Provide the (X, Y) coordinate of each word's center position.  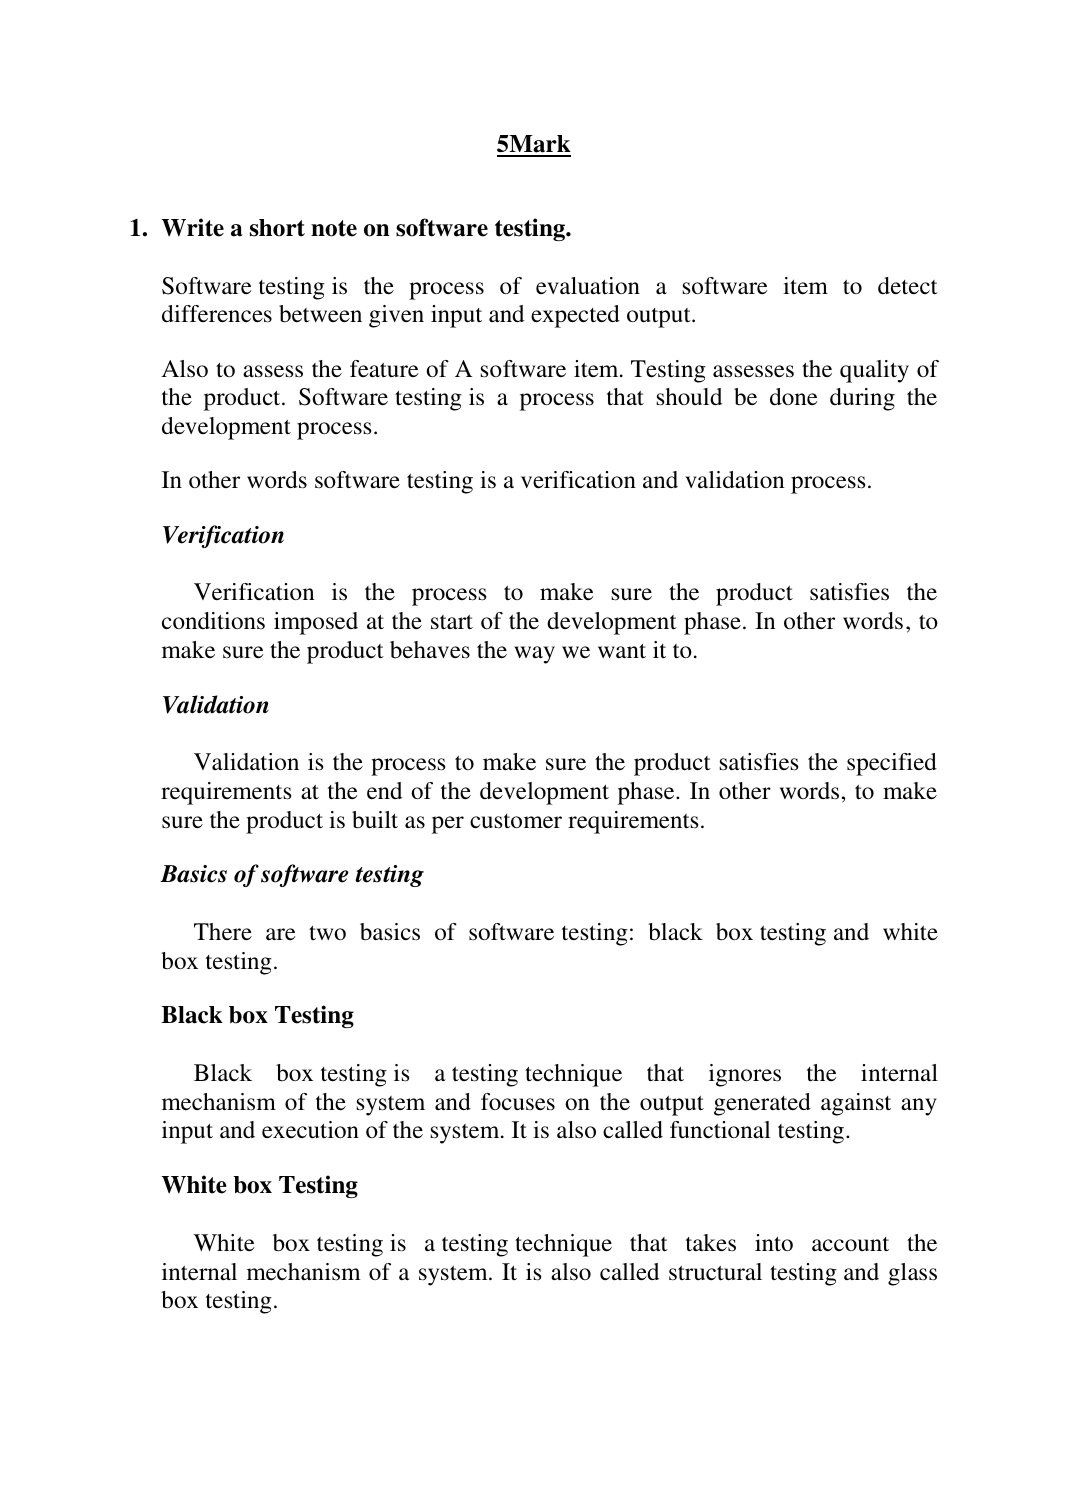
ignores (745, 1075)
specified (892, 764)
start (452, 622)
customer (516, 821)
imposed (316, 623)
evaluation (588, 286)
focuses (518, 1102)
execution (310, 1130)
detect (908, 286)
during (862, 399)
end (384, 790)
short (277, 228)
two (327, 933)
